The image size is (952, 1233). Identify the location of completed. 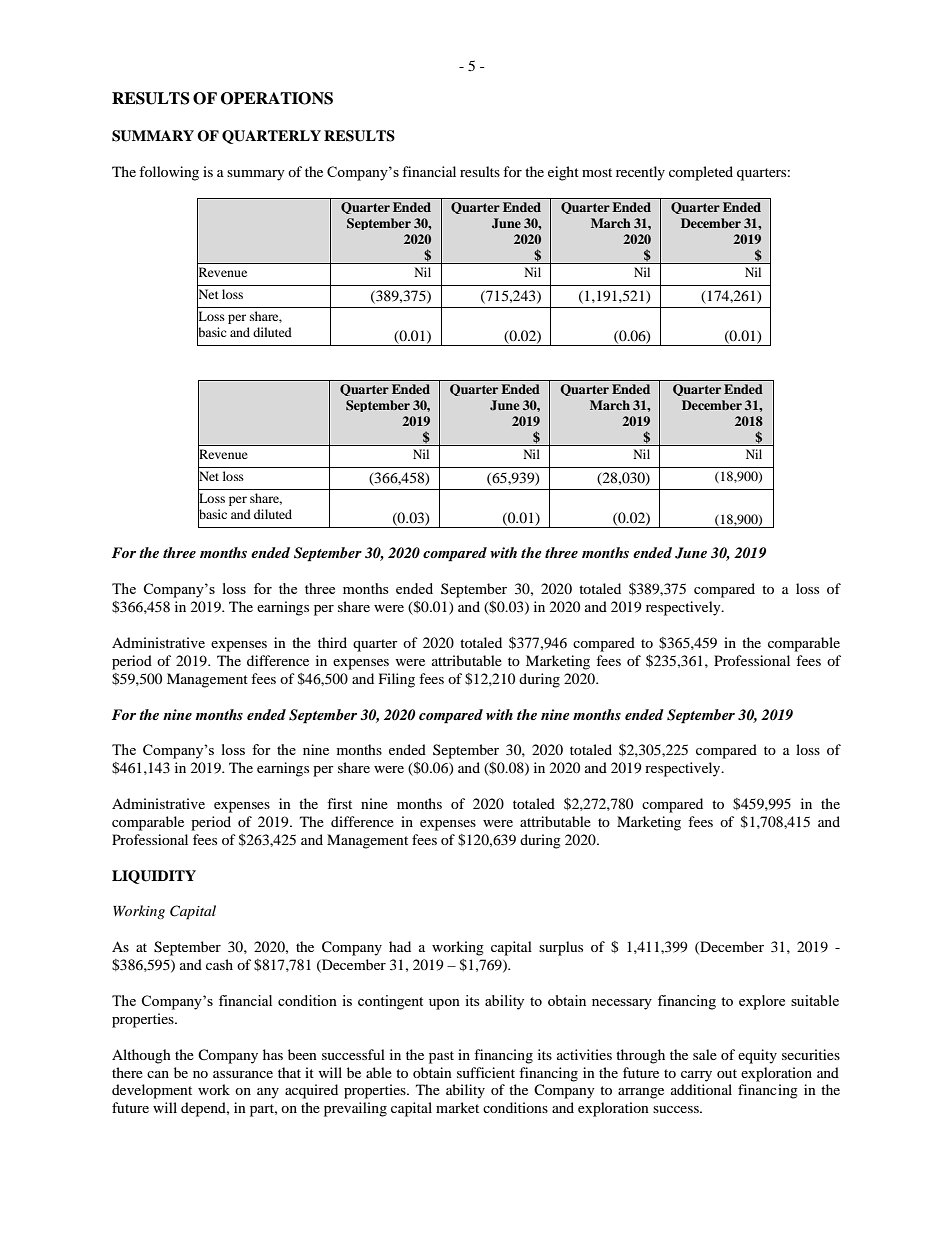
(701, 173).
